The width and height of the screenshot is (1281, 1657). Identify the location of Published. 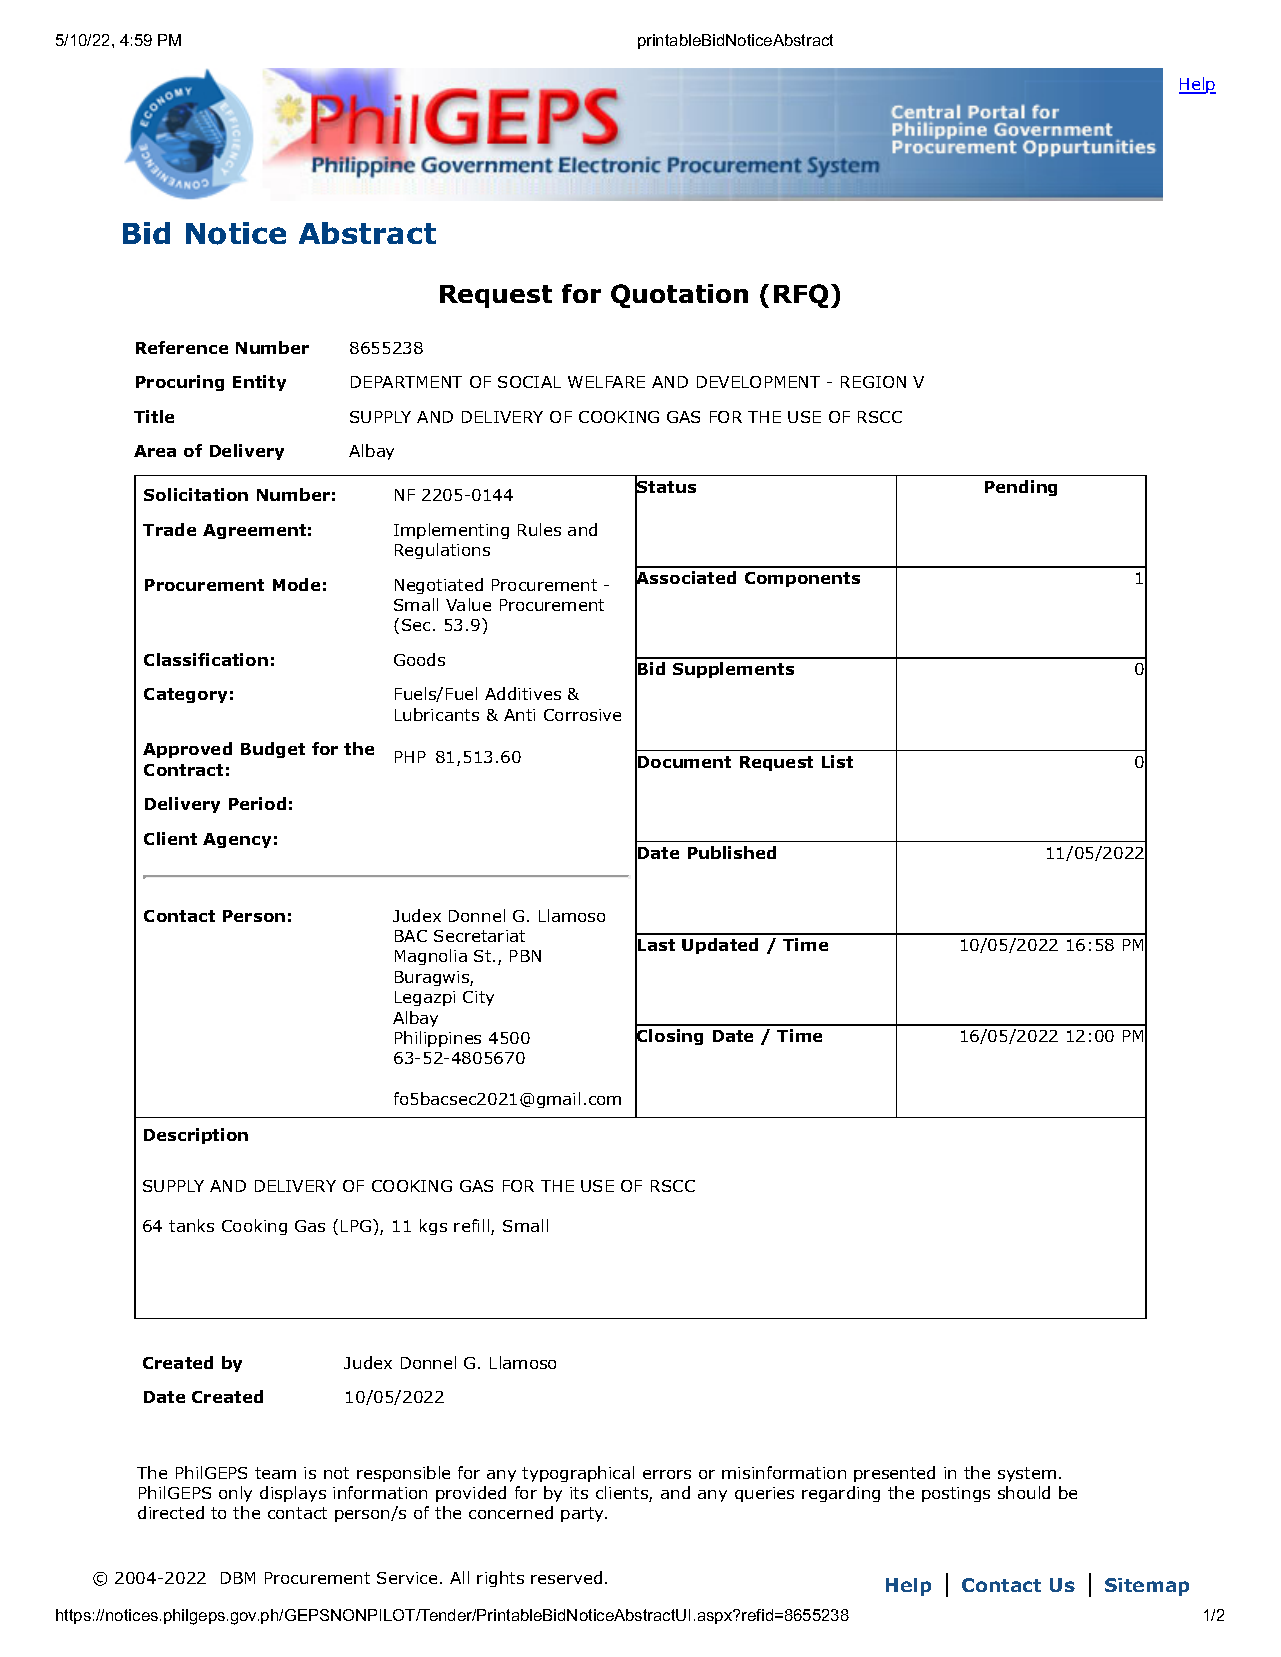
(732, 852).
